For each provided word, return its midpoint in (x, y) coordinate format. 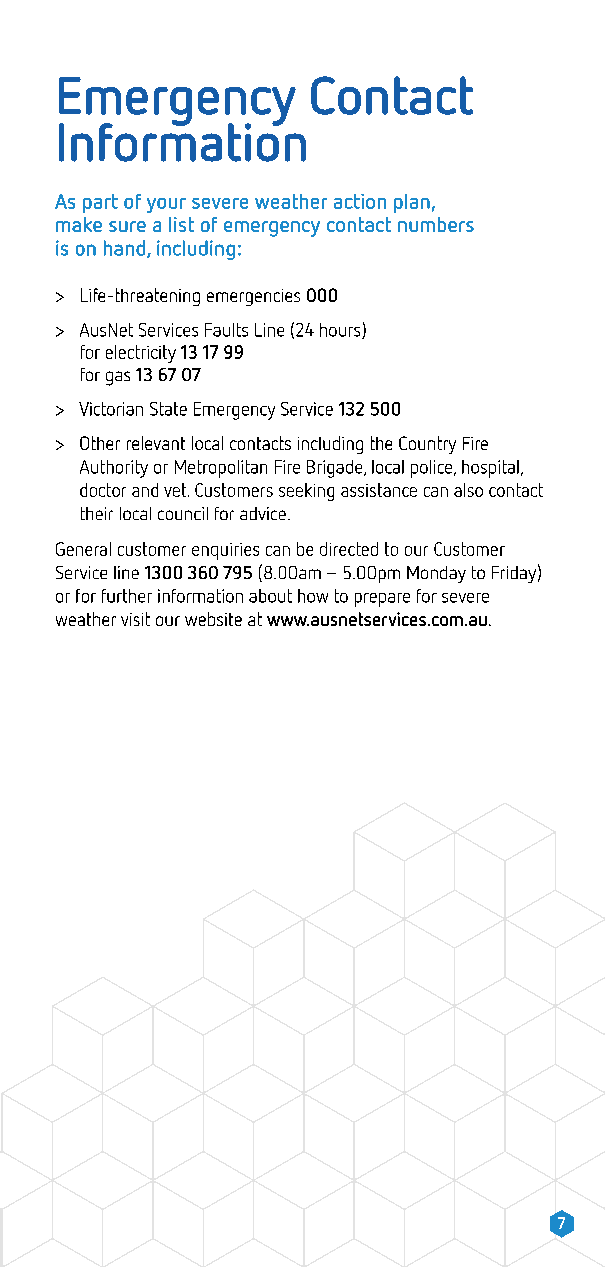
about (270, 596)
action (360, 201)
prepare (382, 600)
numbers (436, 224)
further (127, 596)
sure (127, 226)
